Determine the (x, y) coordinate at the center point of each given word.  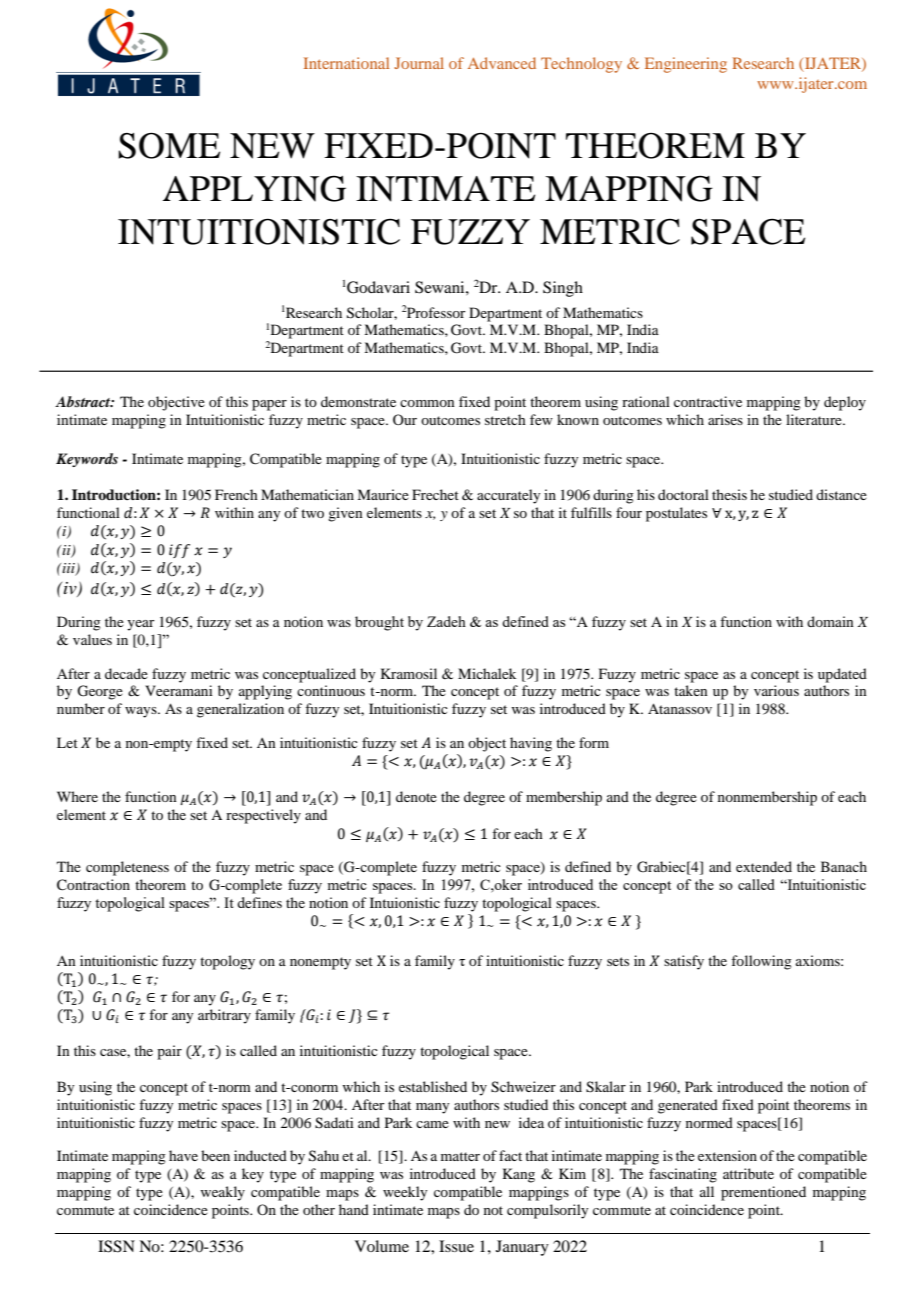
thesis (729, 494)
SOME (169, 145)
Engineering (686, 65)
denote (416, 796)
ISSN (116, 1246)
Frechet (435, 494)
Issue (456, 1246)
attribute (748, 1173)
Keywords (87, 460)
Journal (419, 63)
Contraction (93, 885)
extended (764, 866)
